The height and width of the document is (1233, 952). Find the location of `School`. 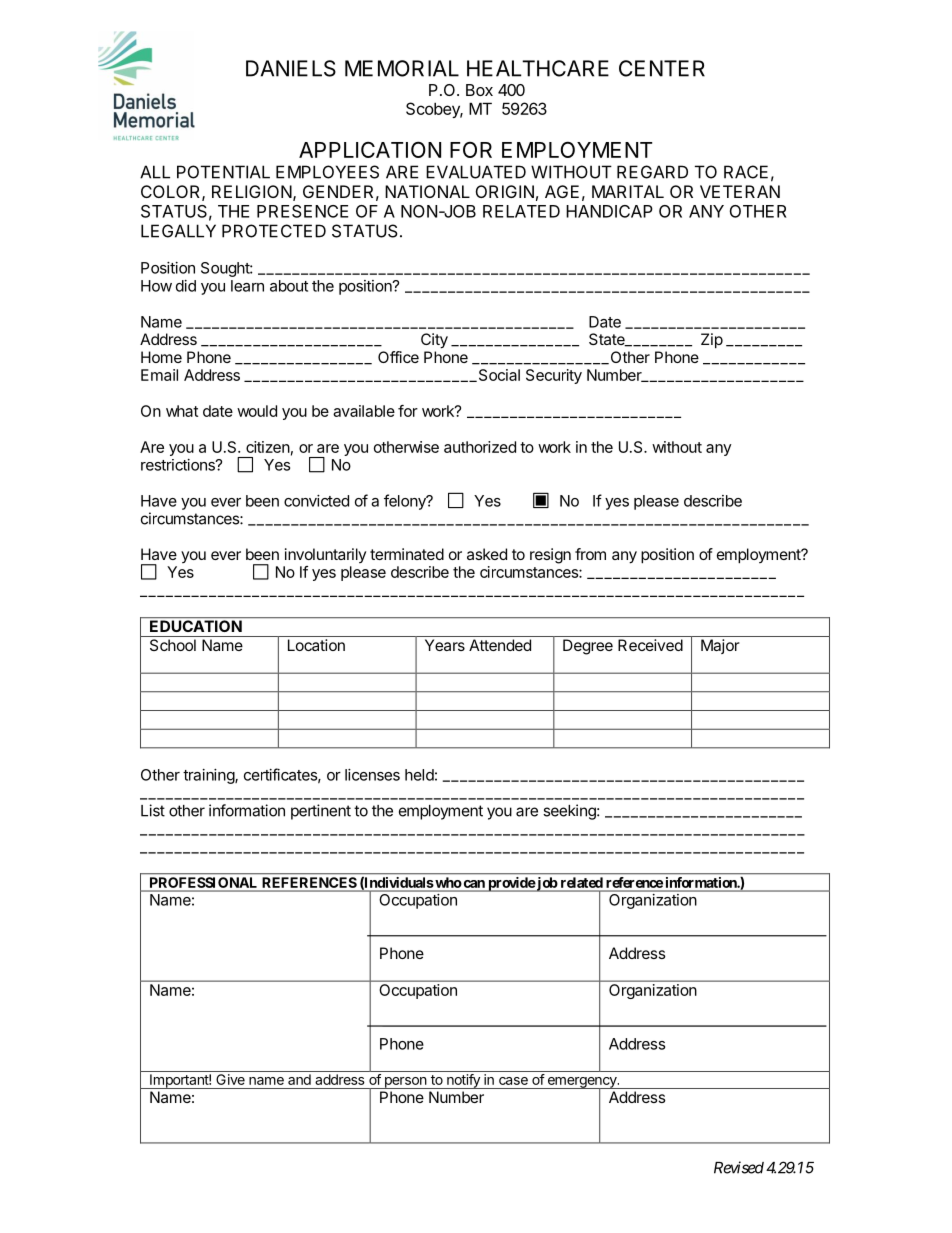

School is located at coordinates (173, 645).
